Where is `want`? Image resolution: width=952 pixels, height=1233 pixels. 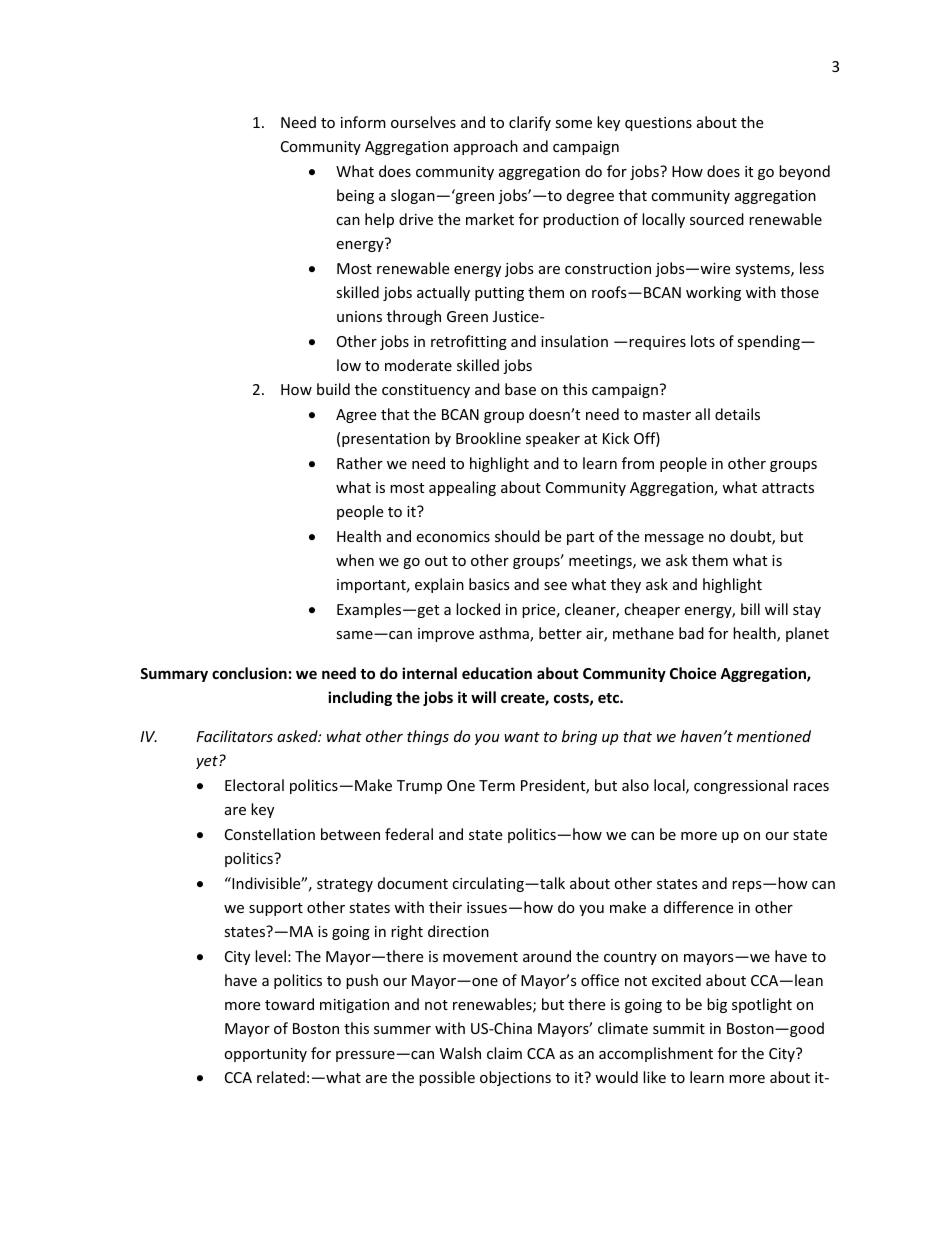
want is located at coordinates (522, 737).
